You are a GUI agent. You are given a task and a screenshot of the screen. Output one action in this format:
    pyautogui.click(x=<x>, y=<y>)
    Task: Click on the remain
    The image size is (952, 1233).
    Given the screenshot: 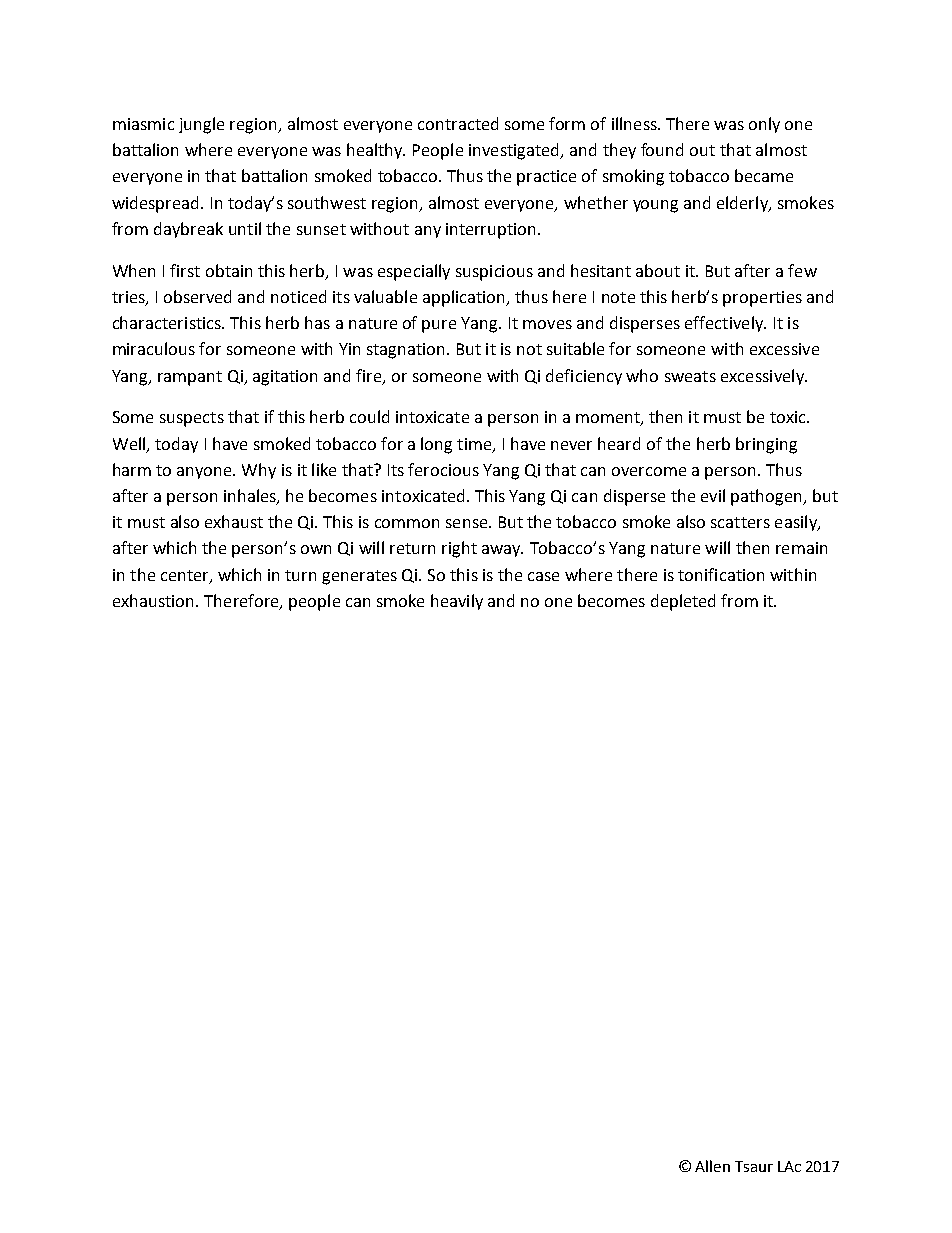 What is the action you would take?
    pyautogui.click(x=801, y=548)
